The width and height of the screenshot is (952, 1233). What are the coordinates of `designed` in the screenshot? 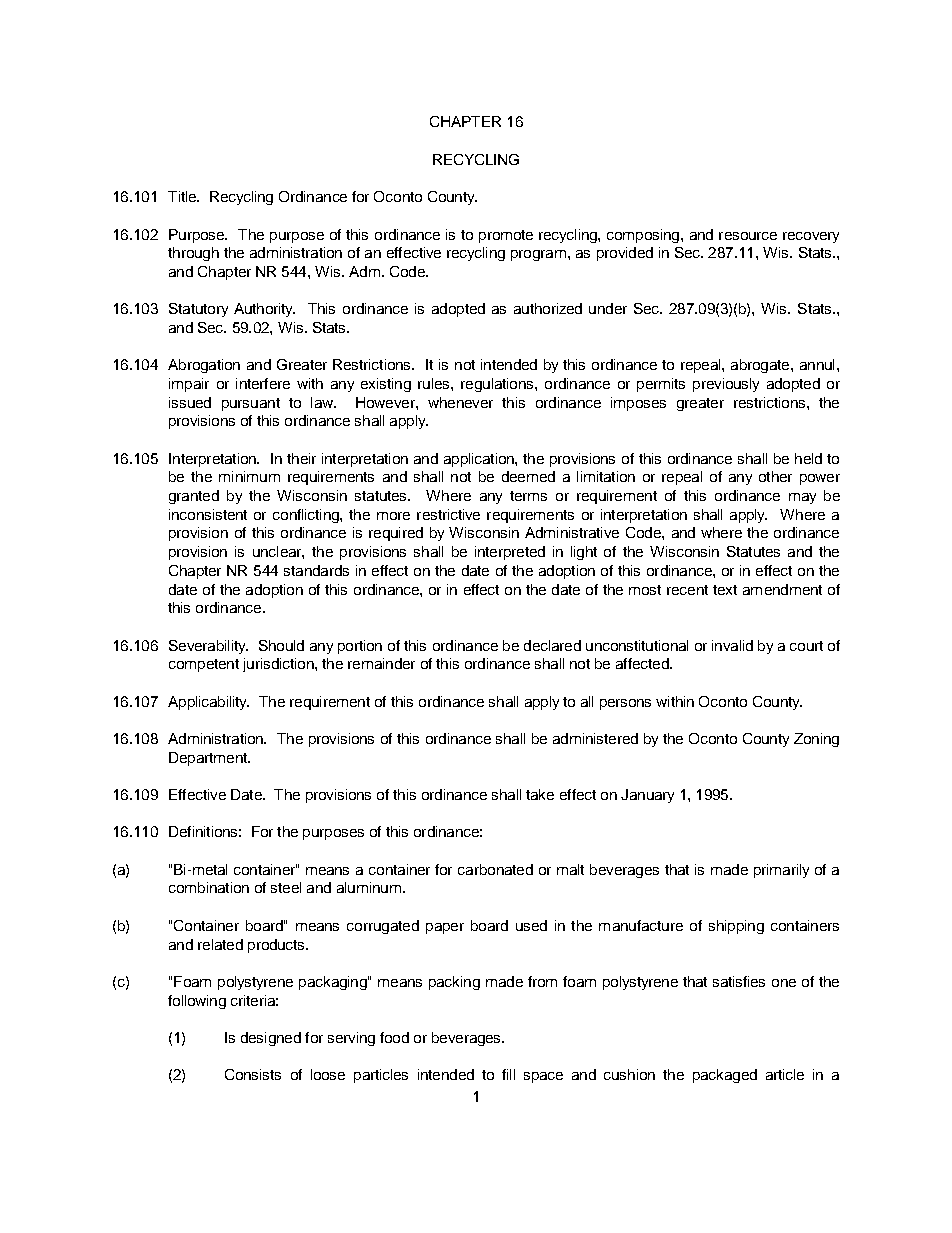 It's located at (271, 1039).
